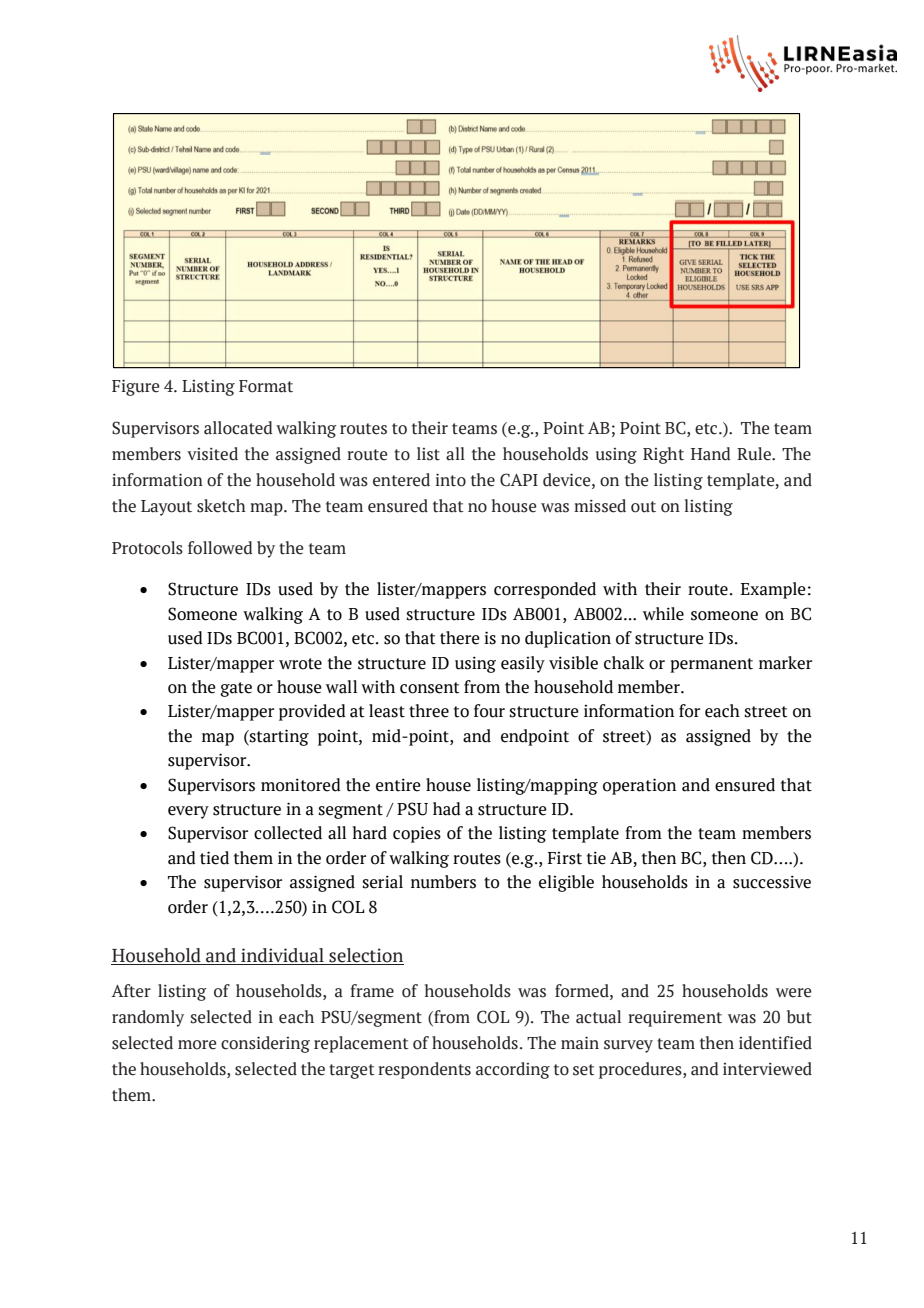 The width and height of the image is (924, 1308). Describe the element at coordinates (197, 1045) in the image. I see `more` at that location.
